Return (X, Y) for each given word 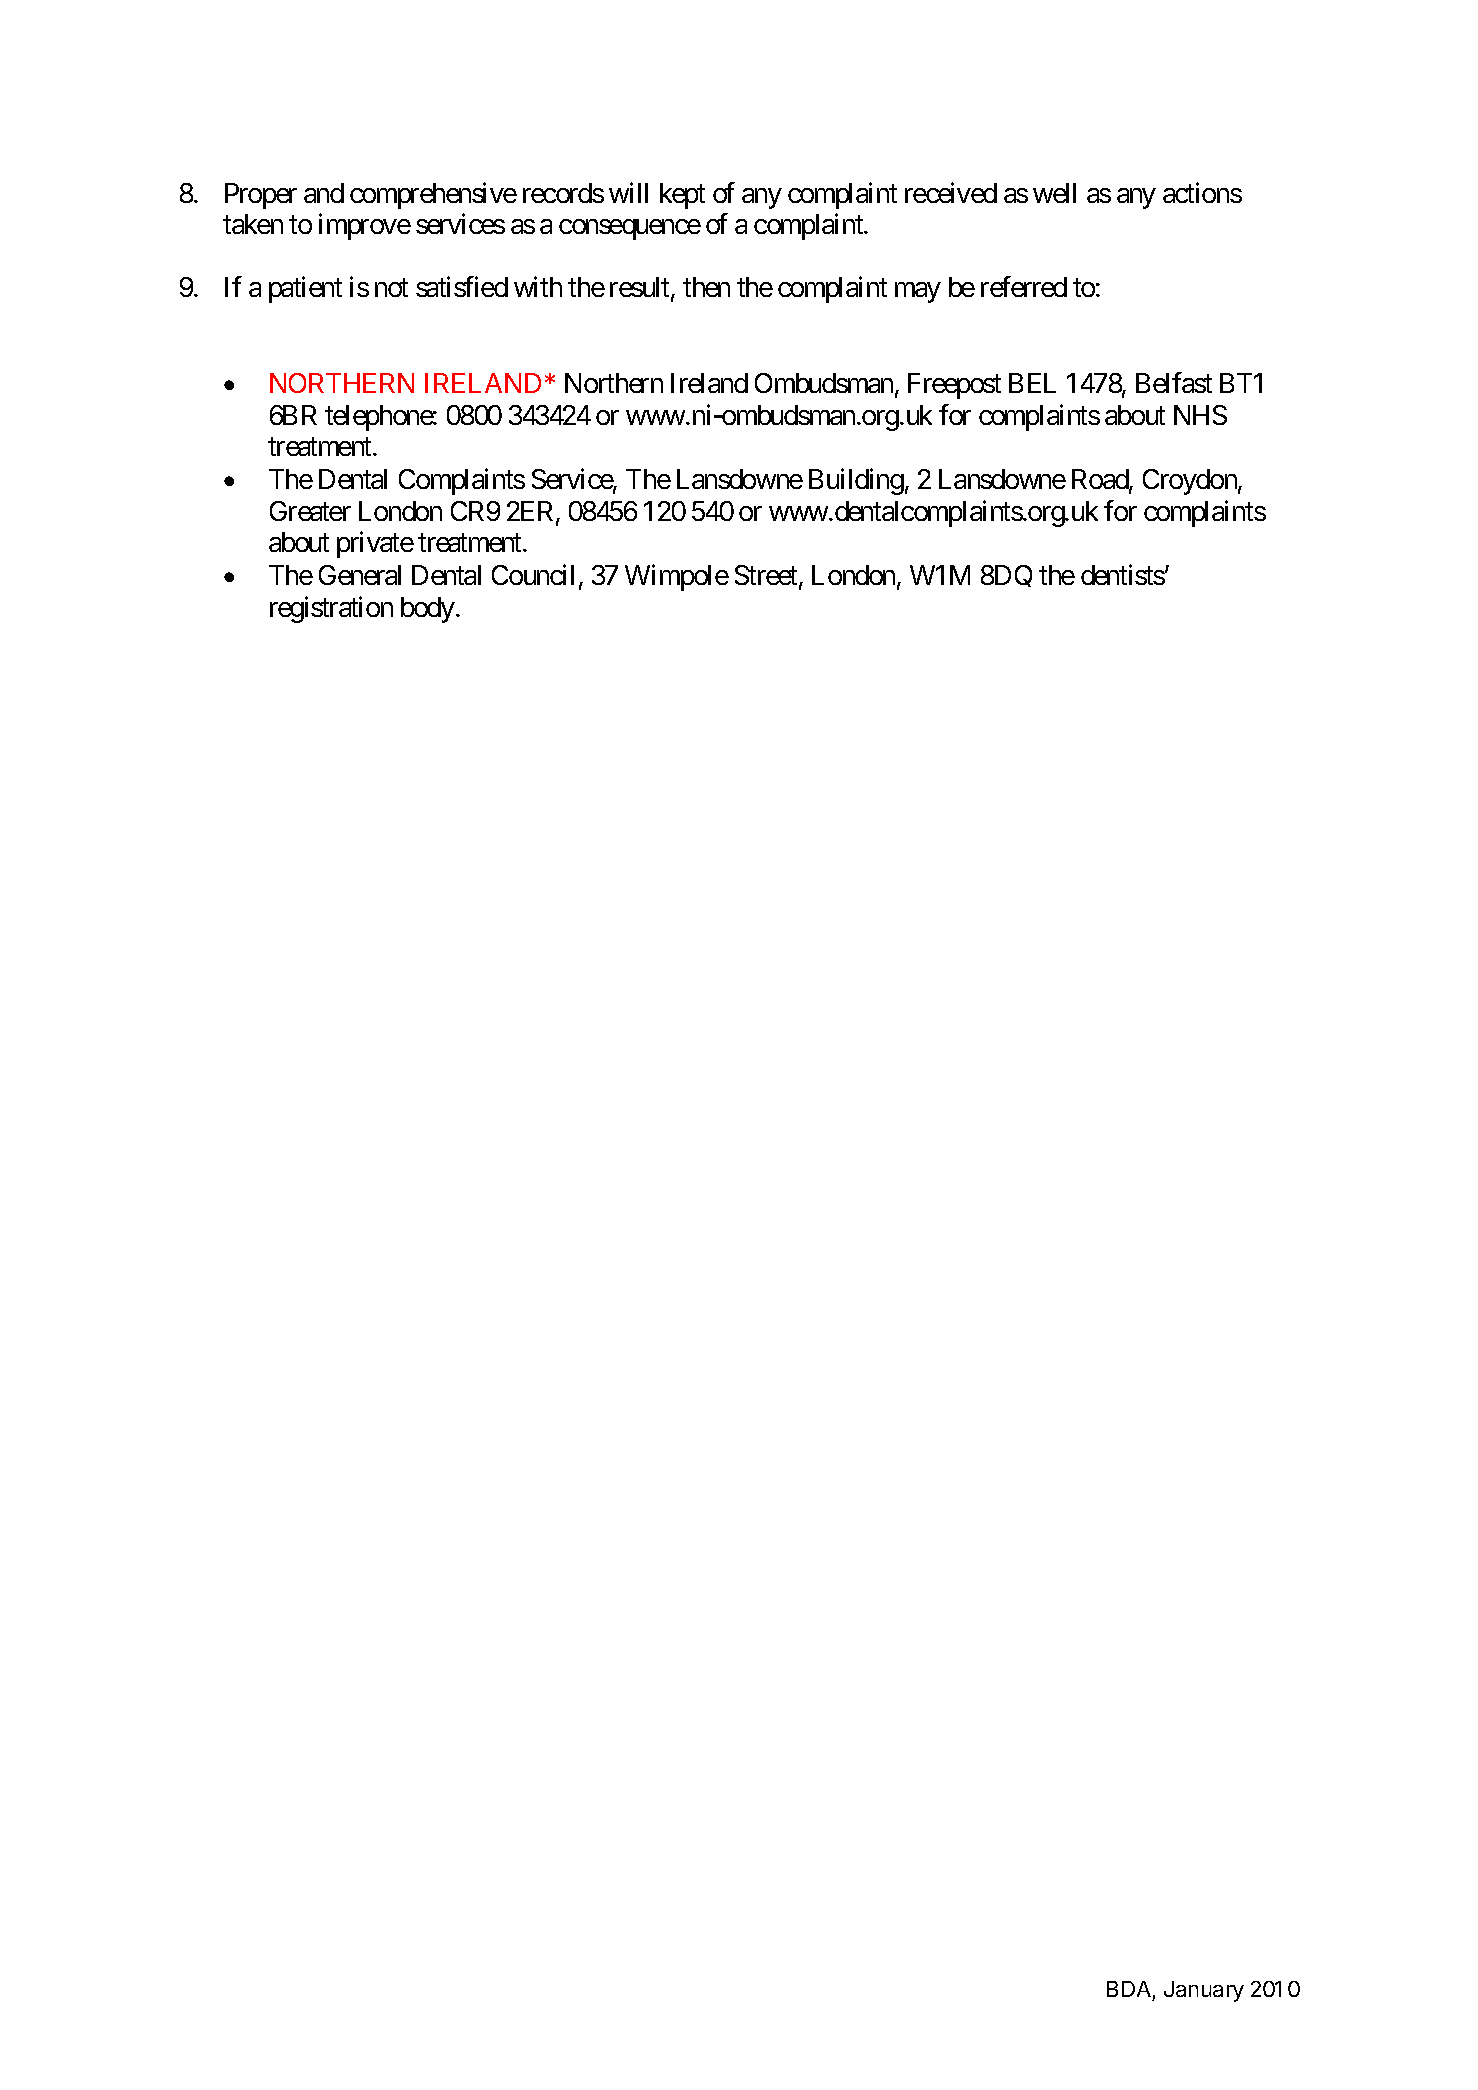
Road (1101, 480)
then (706, 287)
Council (533, 575)
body (428, 610)
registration (331, 609)
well (1054, 193)
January (1204, 1991)
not (391, 288)
